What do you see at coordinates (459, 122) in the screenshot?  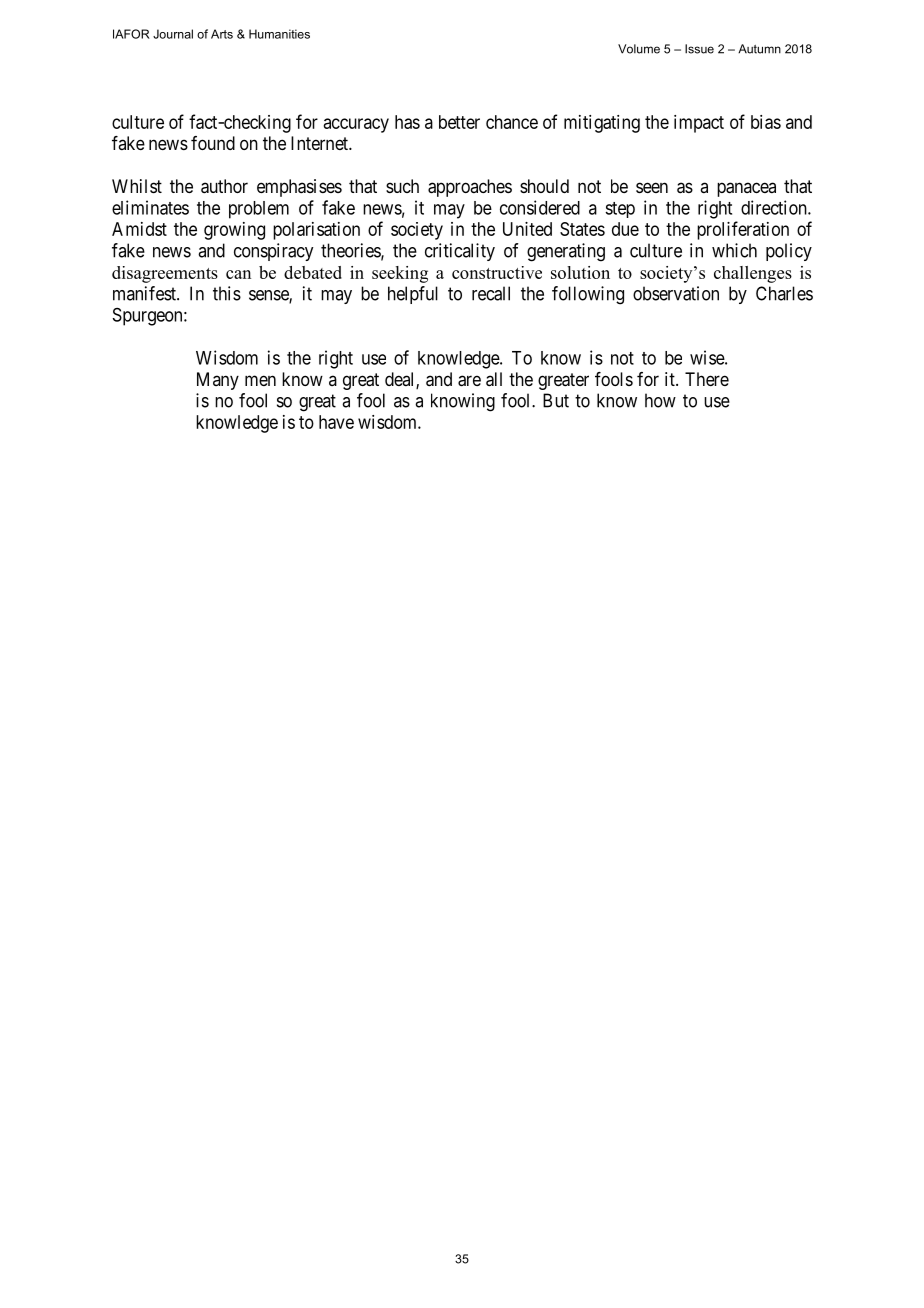 I see `better` at bounding box center [459, 122].
